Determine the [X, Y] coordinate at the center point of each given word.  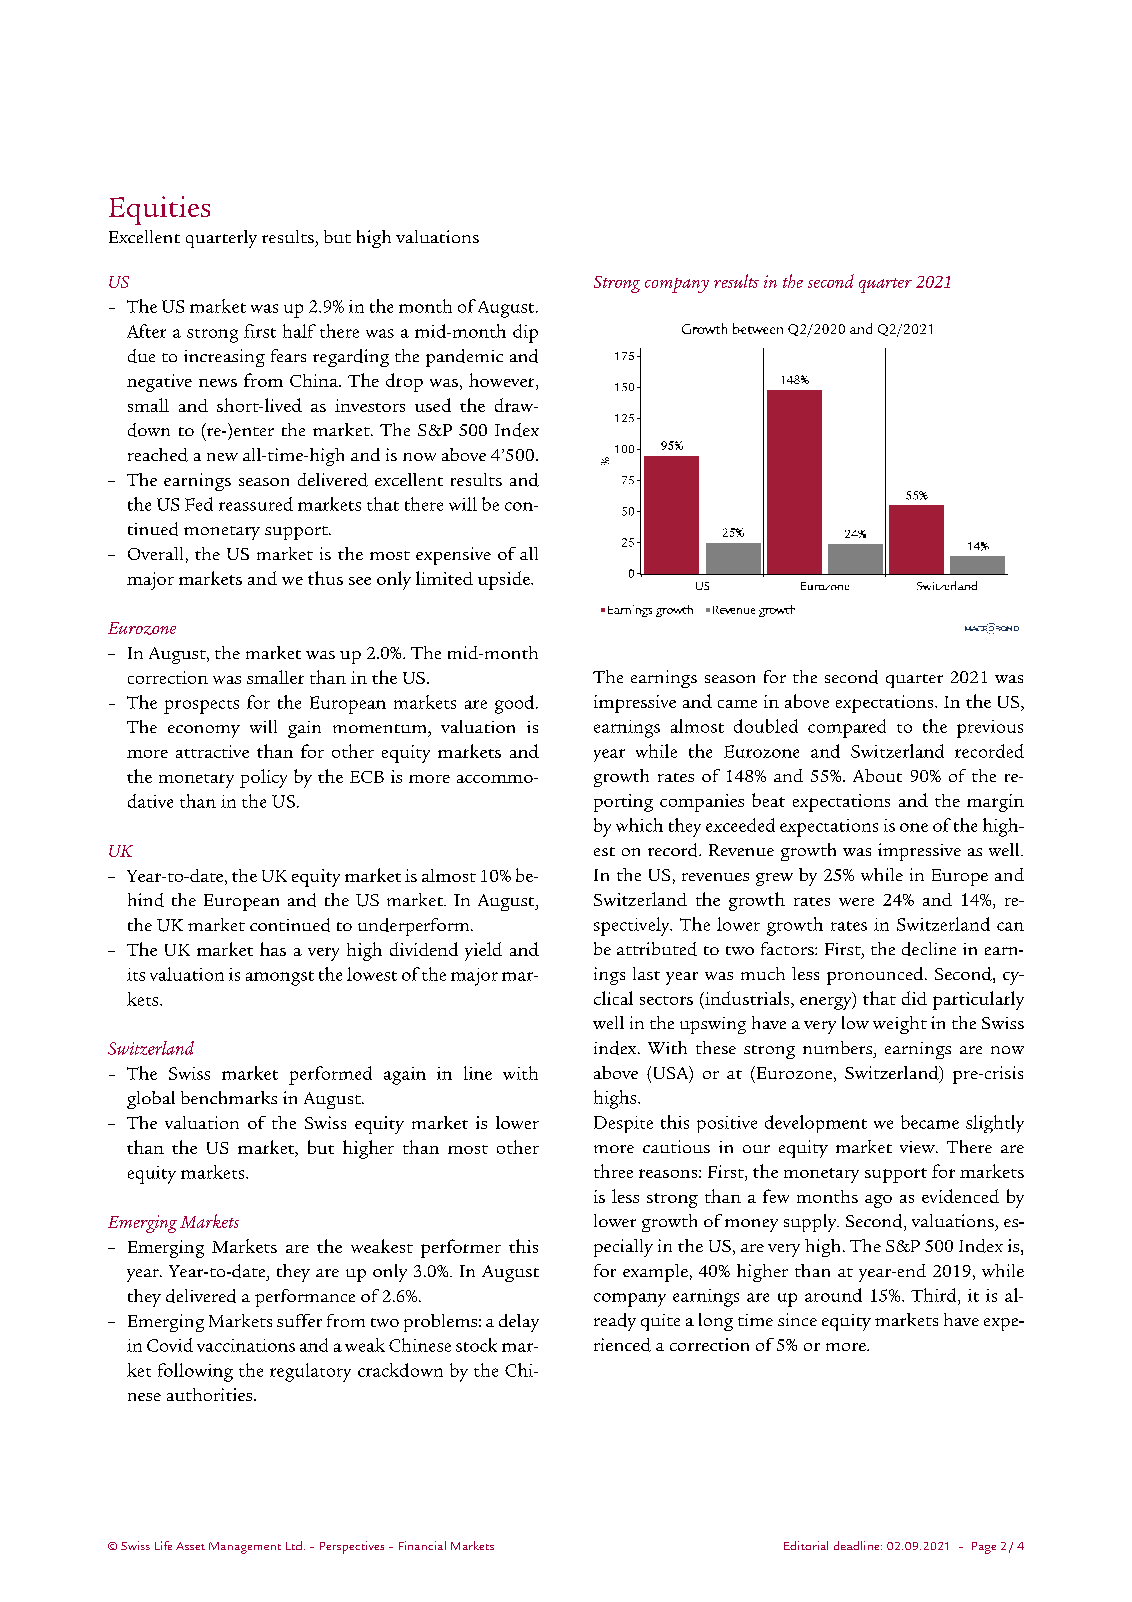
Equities [159, 210]
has [273, 949]
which [639, 825]
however [503, 380]
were [856, 902]
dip [525, 333]
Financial [422, 1545]
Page [984, 1548]
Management [245, 1548]
